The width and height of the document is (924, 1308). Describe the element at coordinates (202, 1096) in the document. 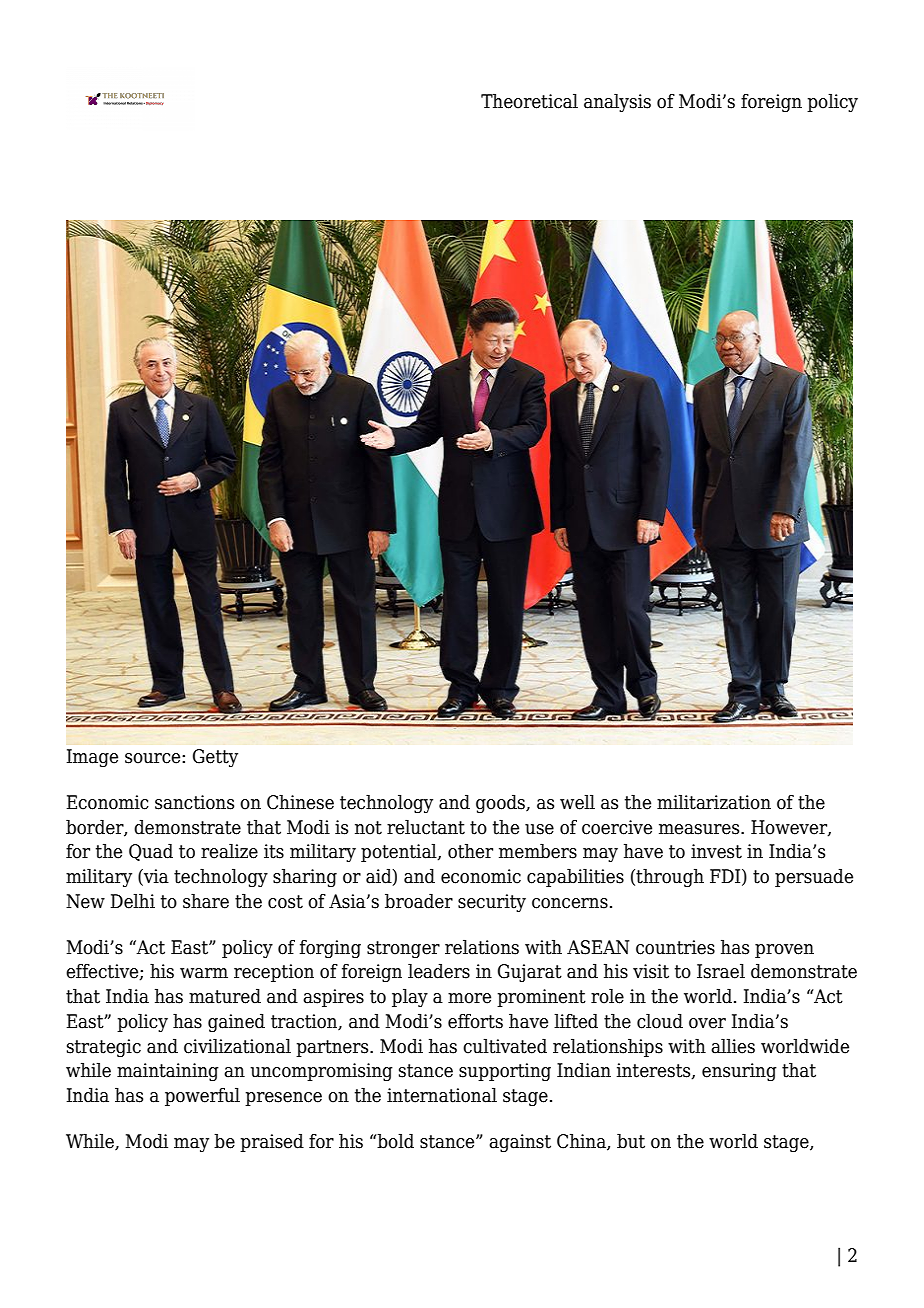

I see `powerful` at that location.
